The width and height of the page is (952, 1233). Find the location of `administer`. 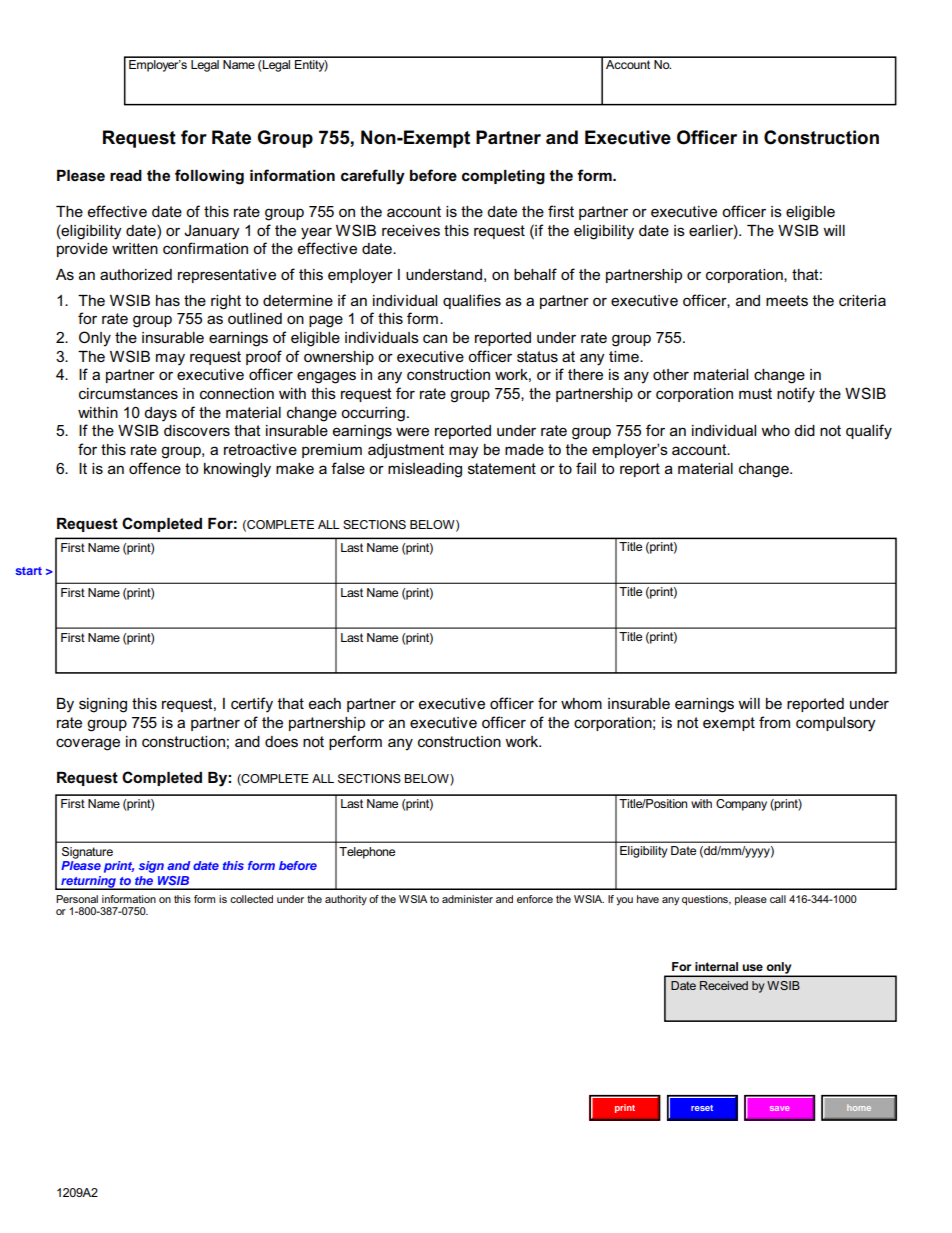

administer is located at coordinates (467, 899).
